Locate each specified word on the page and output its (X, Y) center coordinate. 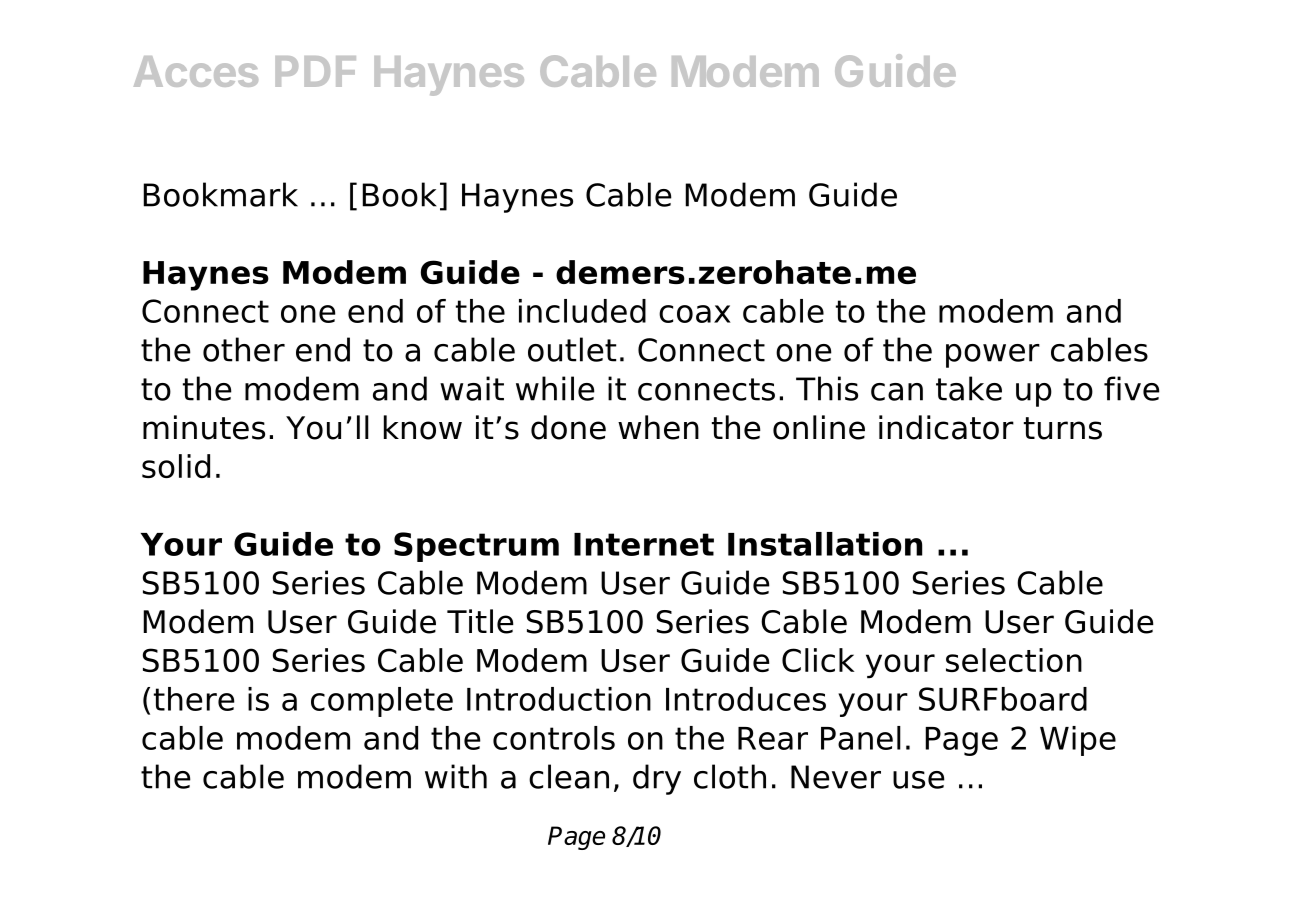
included (582, 311)
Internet (644, 544)
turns (1063, 428)
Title (480, 621)
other (244, 349)
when (658, 427)
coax (695, 314)
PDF (315, 71)
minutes (204, 427)
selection (1014, 660)
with (456, 776)
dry (657, 779)
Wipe (1078, 741)
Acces (196, 71)
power (993, 356)
